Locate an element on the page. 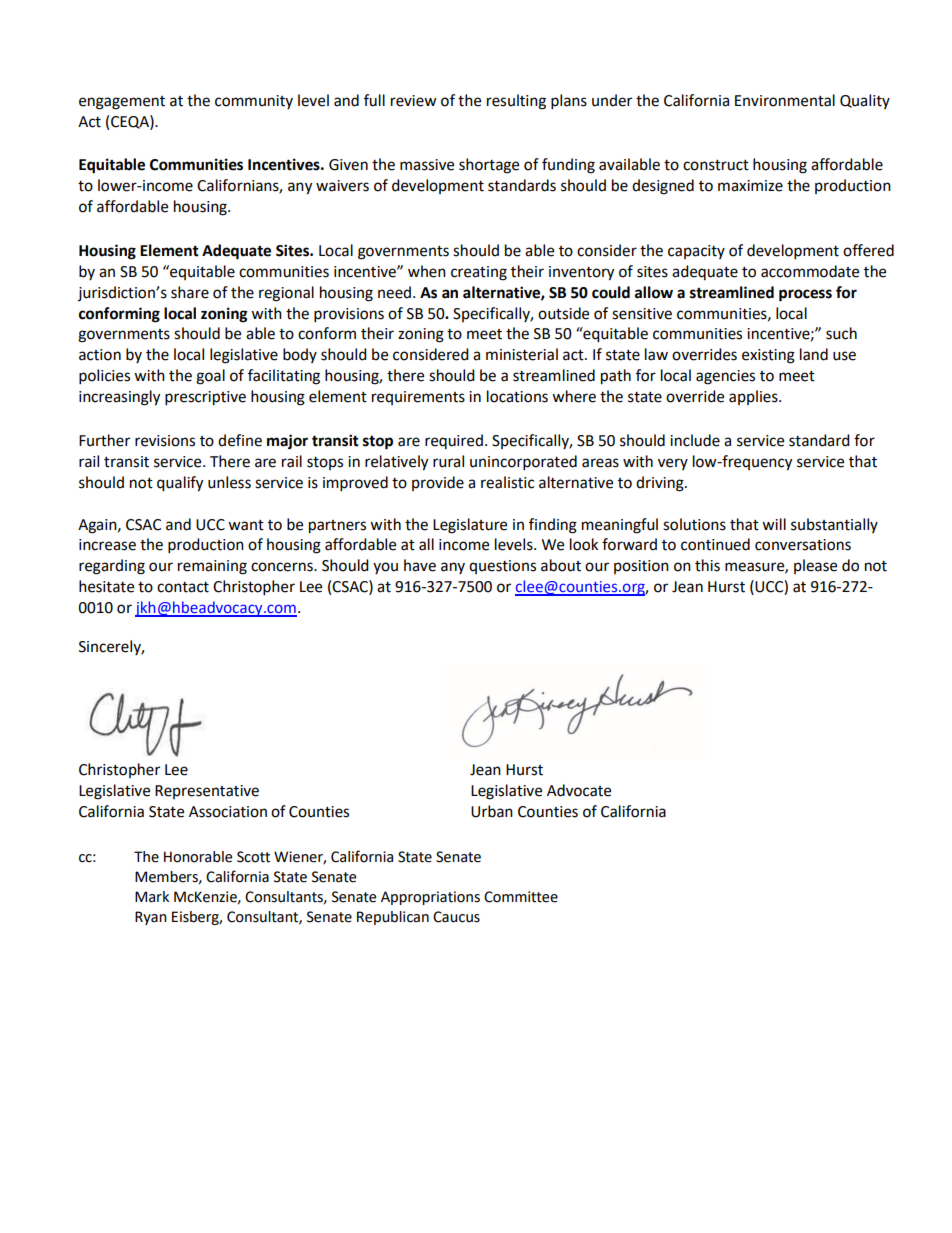  resulting is located at coordinates (516, 102).
